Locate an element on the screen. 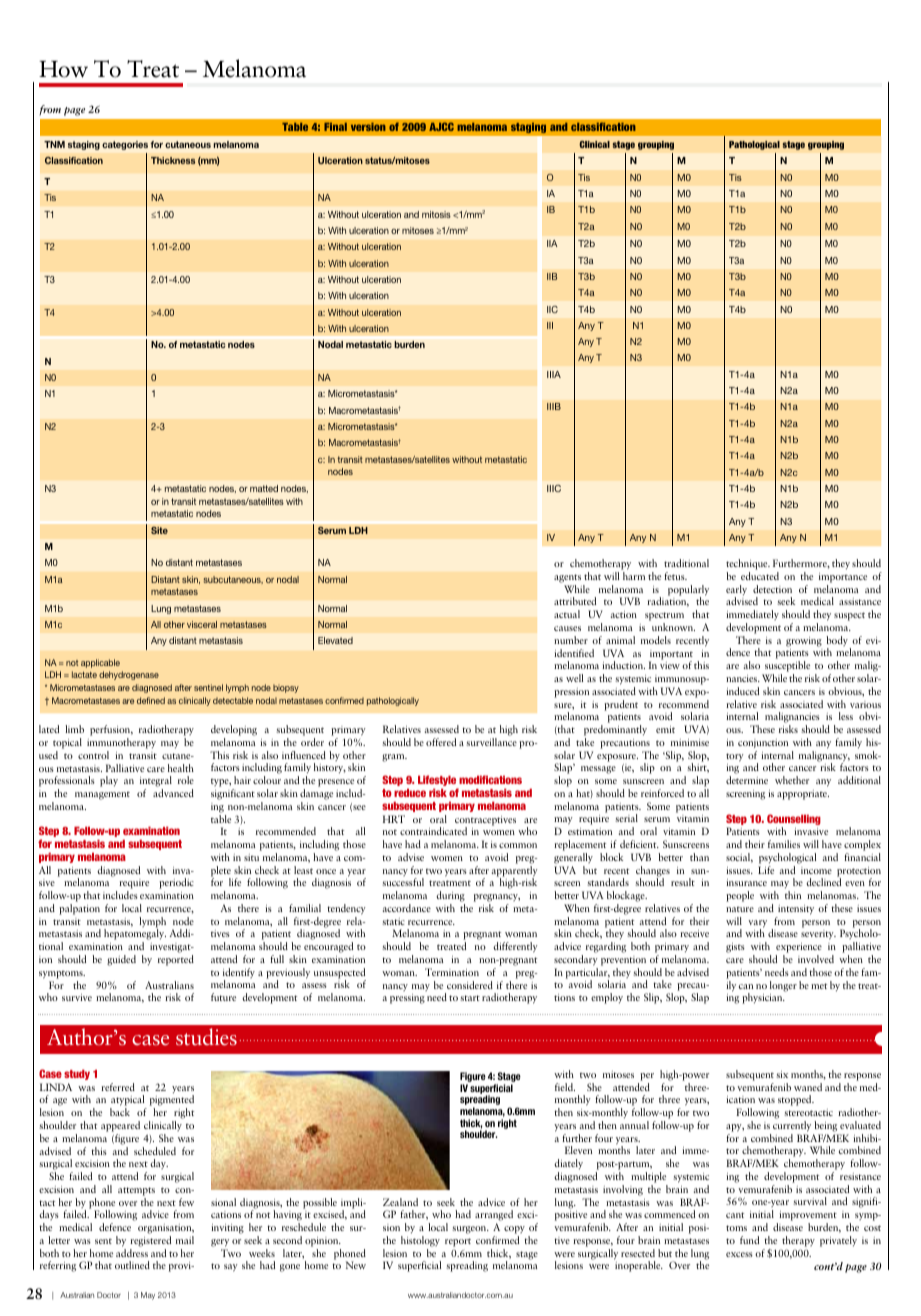 The height and width of the screenshot is (1316, 921). categories is located at coordinates (125, 145).
